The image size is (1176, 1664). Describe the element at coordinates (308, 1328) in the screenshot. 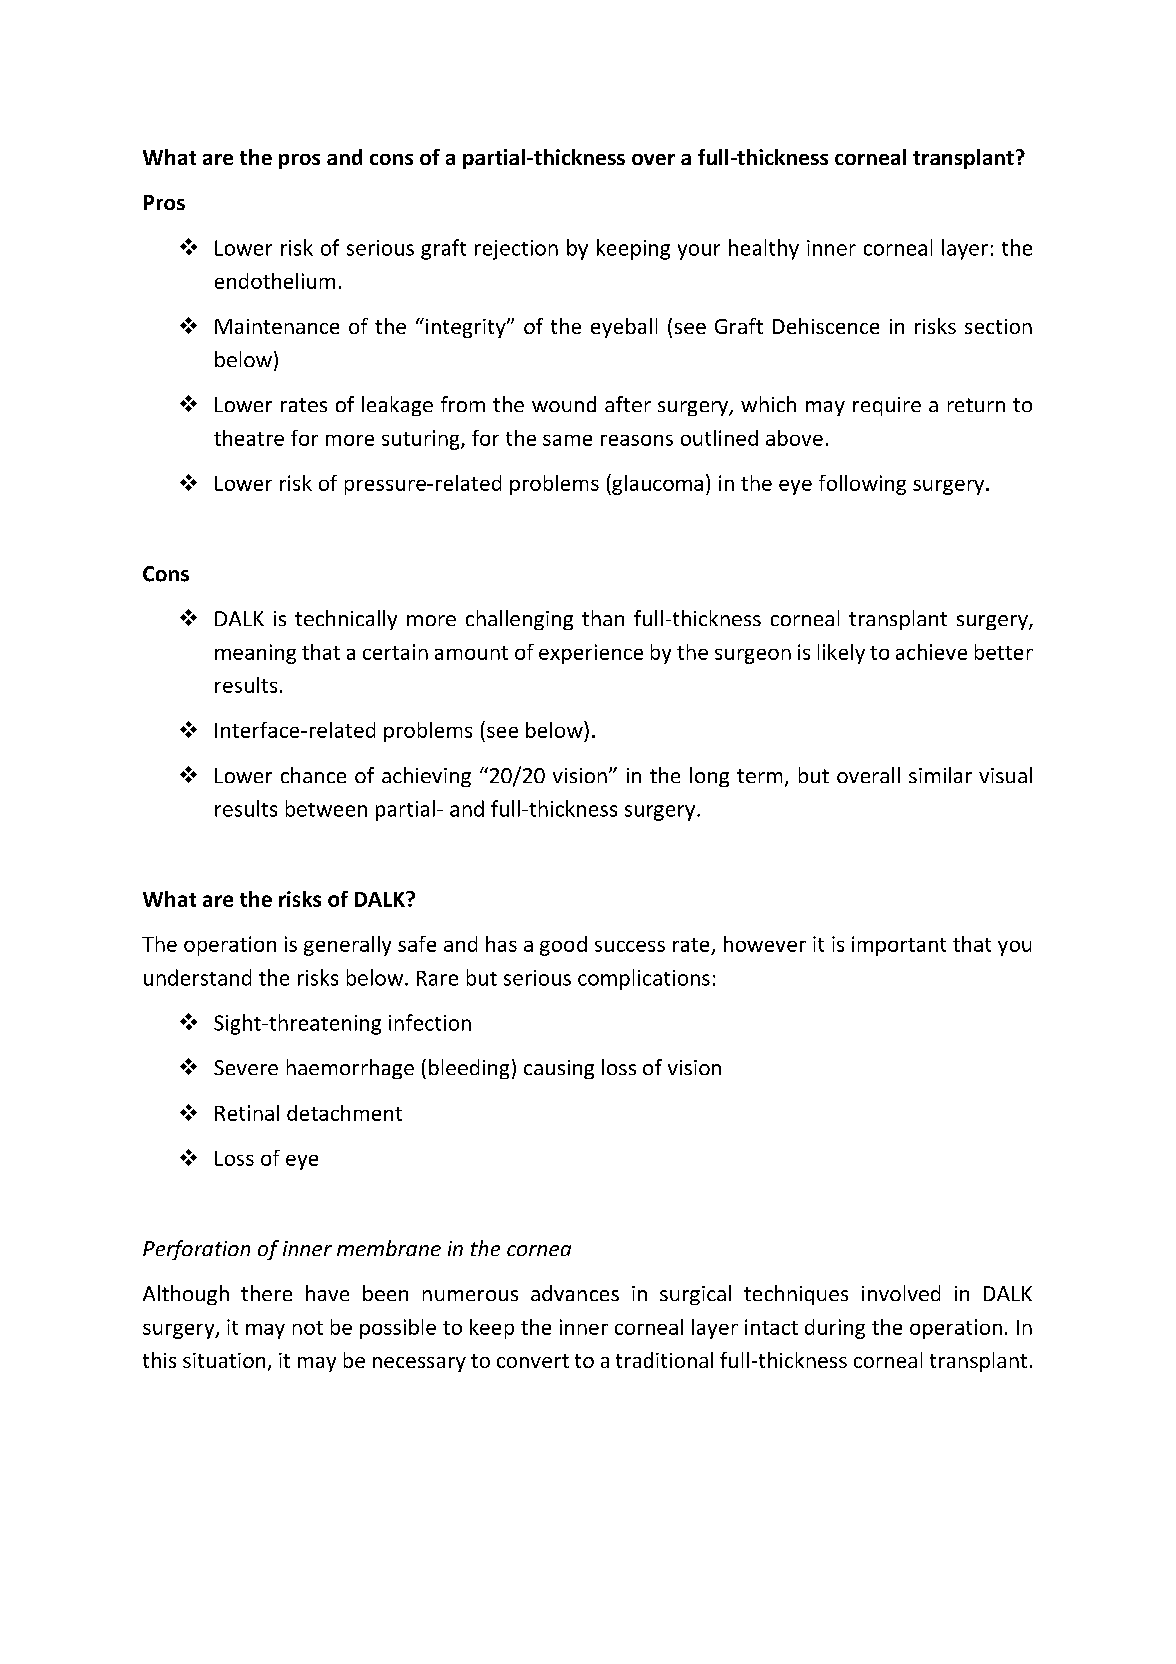

I see `not` at that location.
